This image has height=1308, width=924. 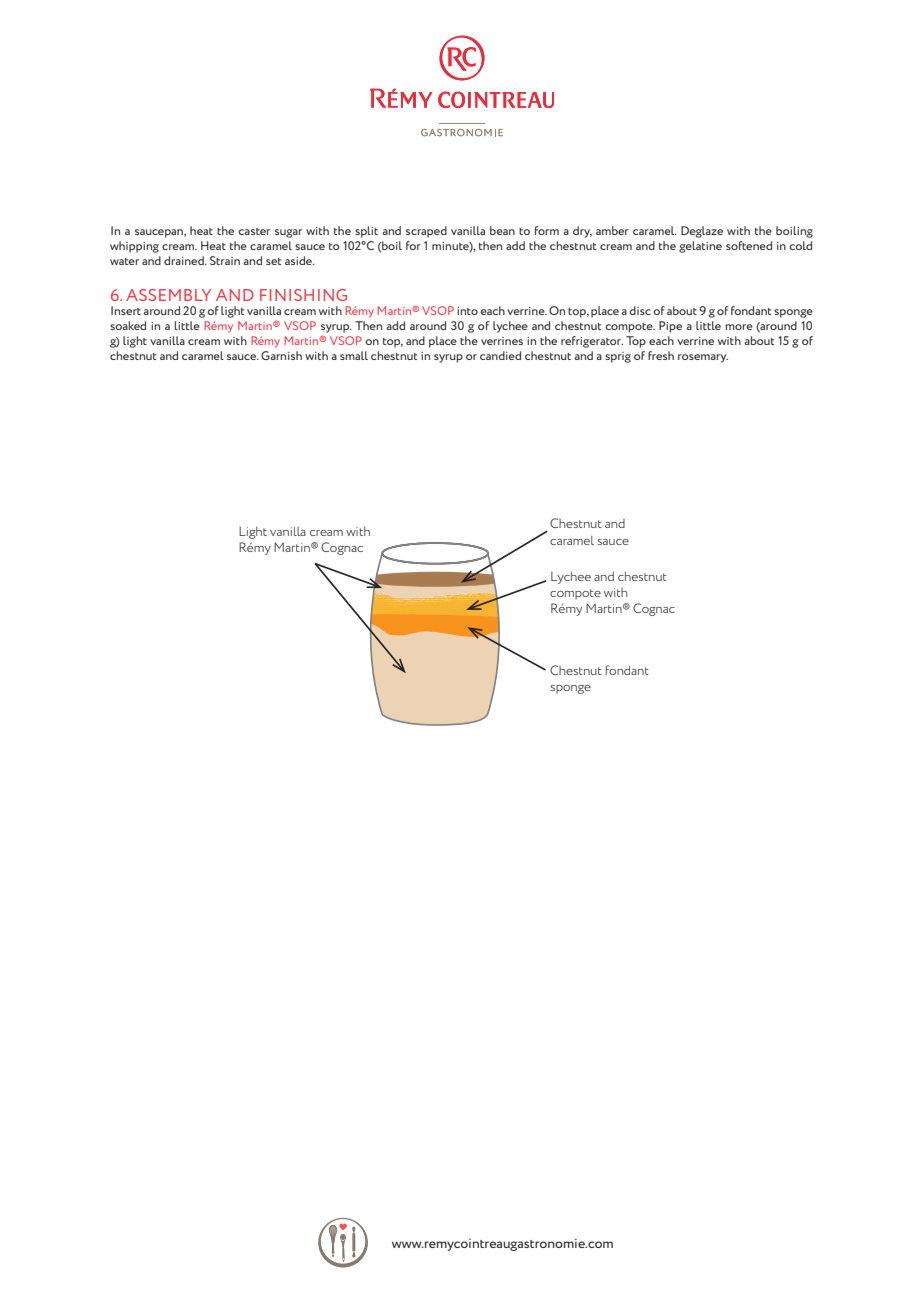 What do you see at coordinates (426, 232) in the image?
I see `scraped` at bounding box center [426, 232].
